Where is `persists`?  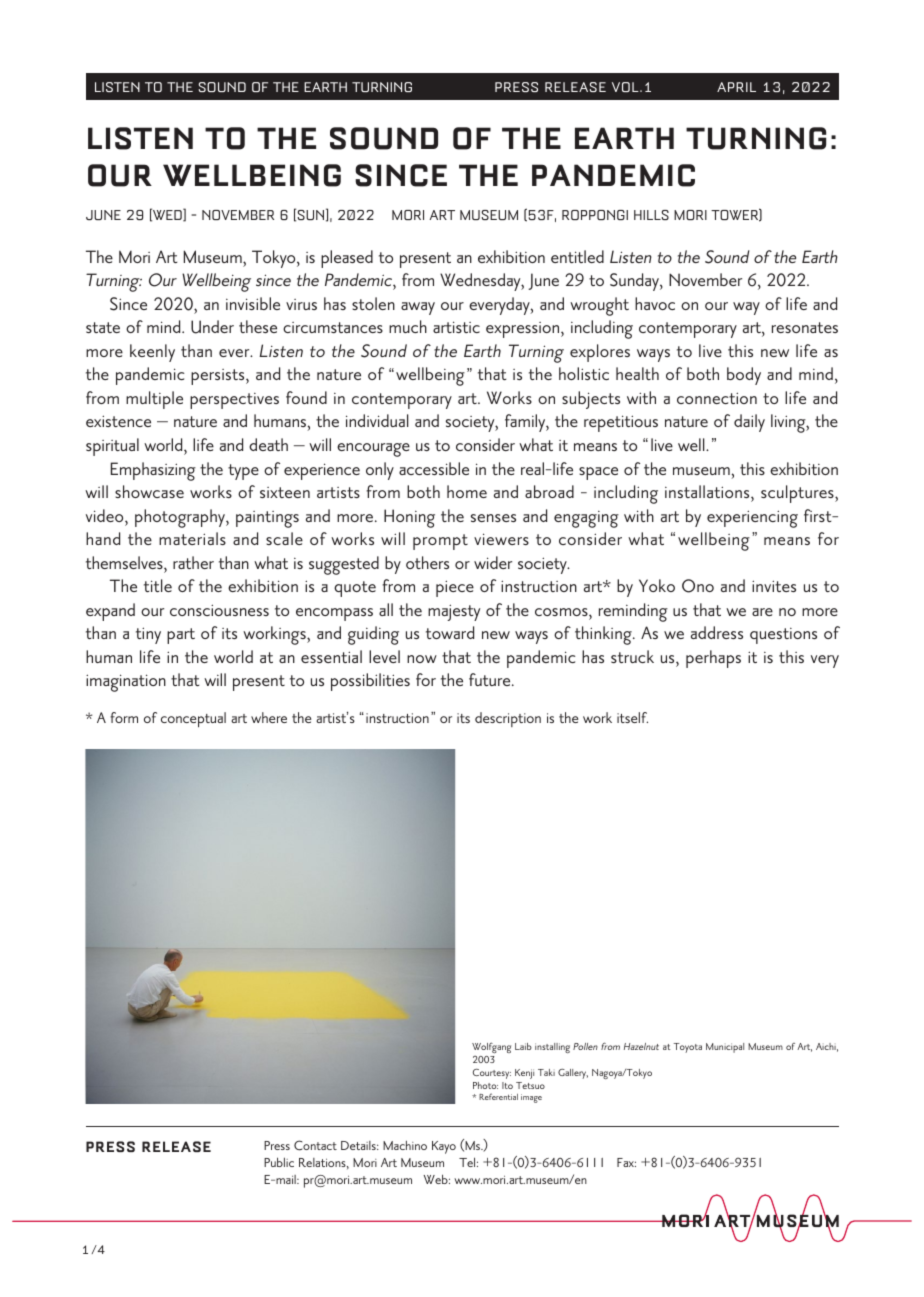
persists is located at coordinates (219, 377).
